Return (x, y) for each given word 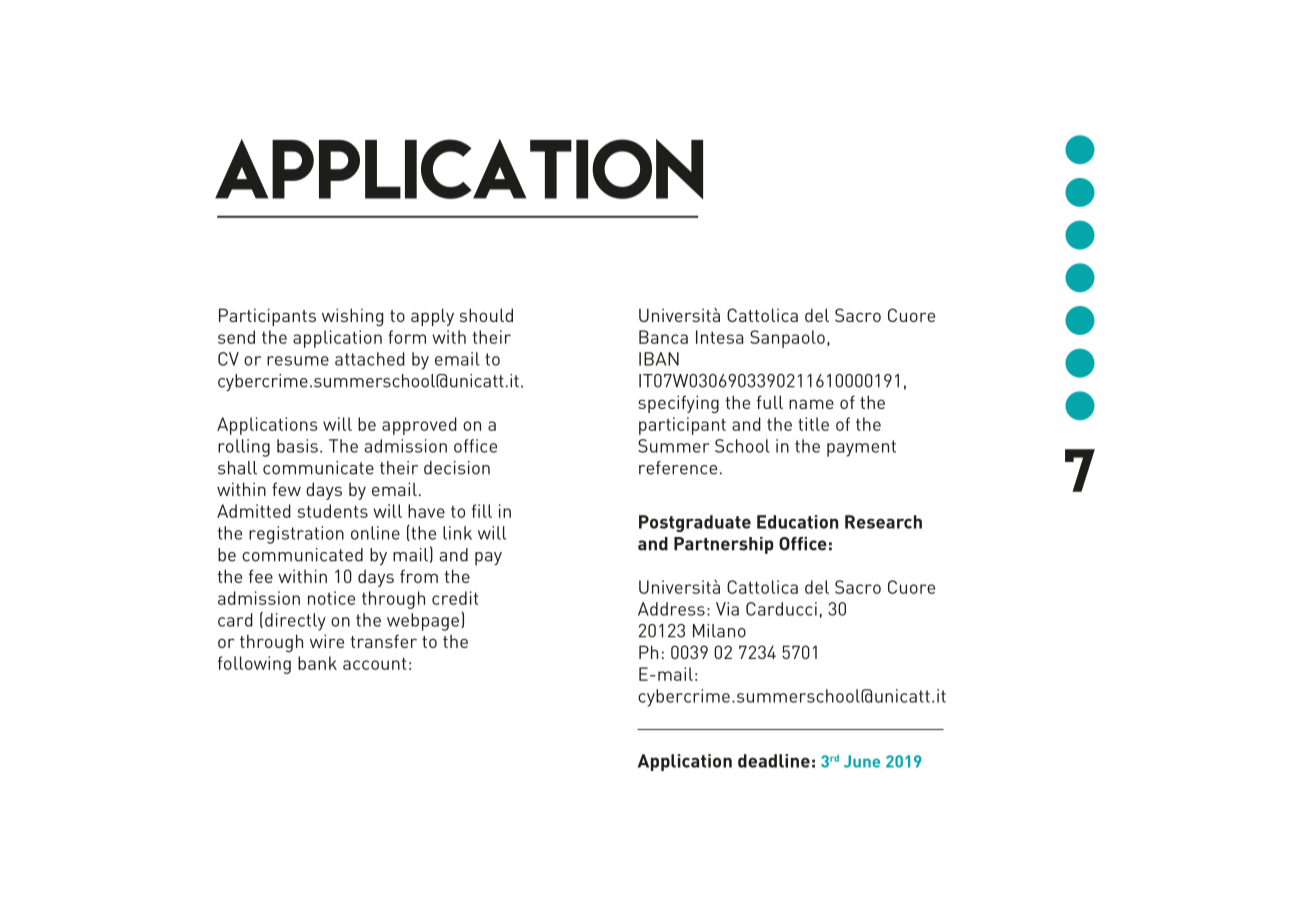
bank (317, 663)
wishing (352, 317)
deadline (774, 761)
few (286, 489)
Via (727, 609)
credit (455, 598)
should (486, 315)
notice (331, 598)
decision (457, 468)
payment (861, 448)
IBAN (659, 359)
